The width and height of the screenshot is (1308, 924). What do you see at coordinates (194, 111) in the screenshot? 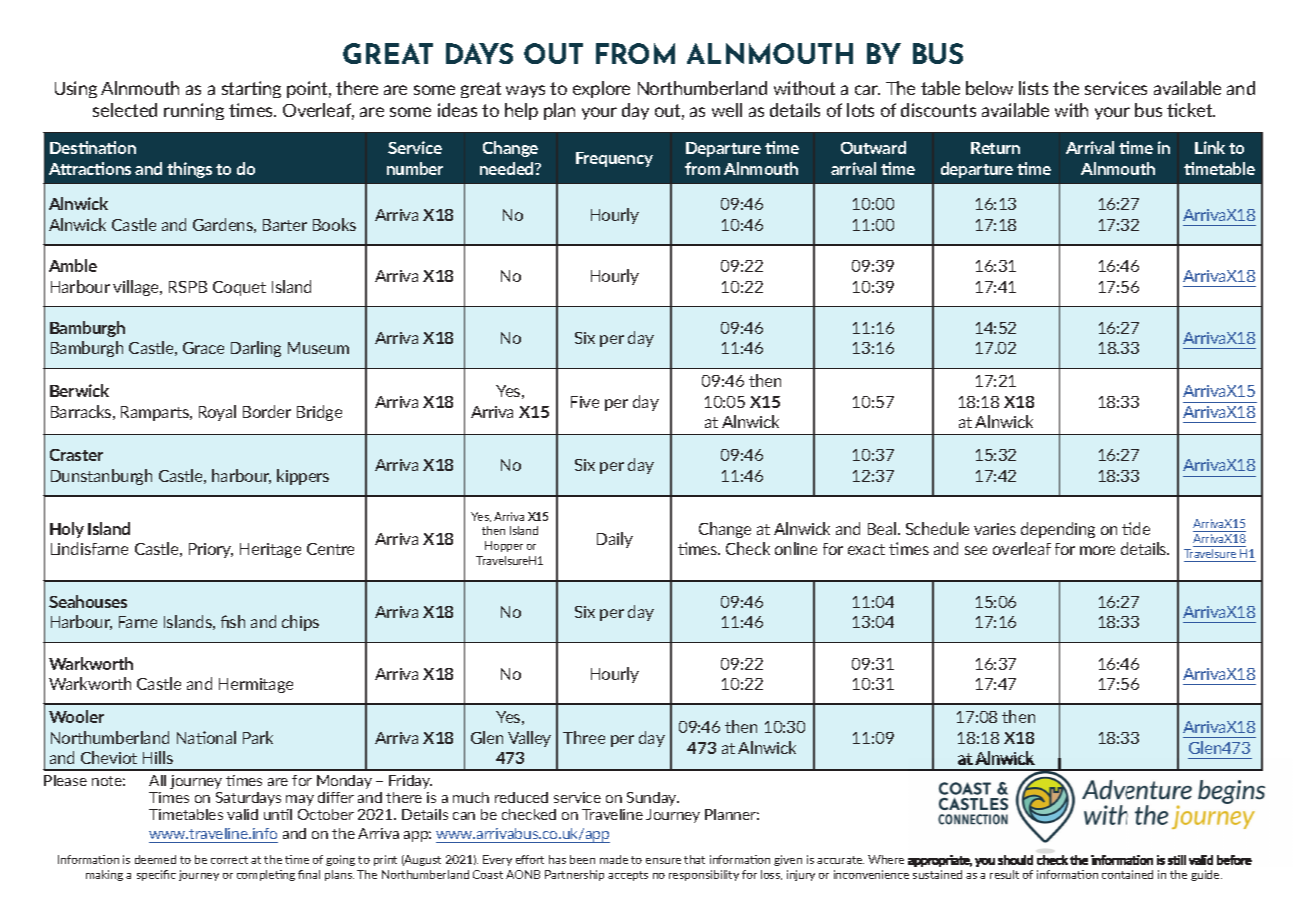
I see `running` at bounding box center [194, 111].
